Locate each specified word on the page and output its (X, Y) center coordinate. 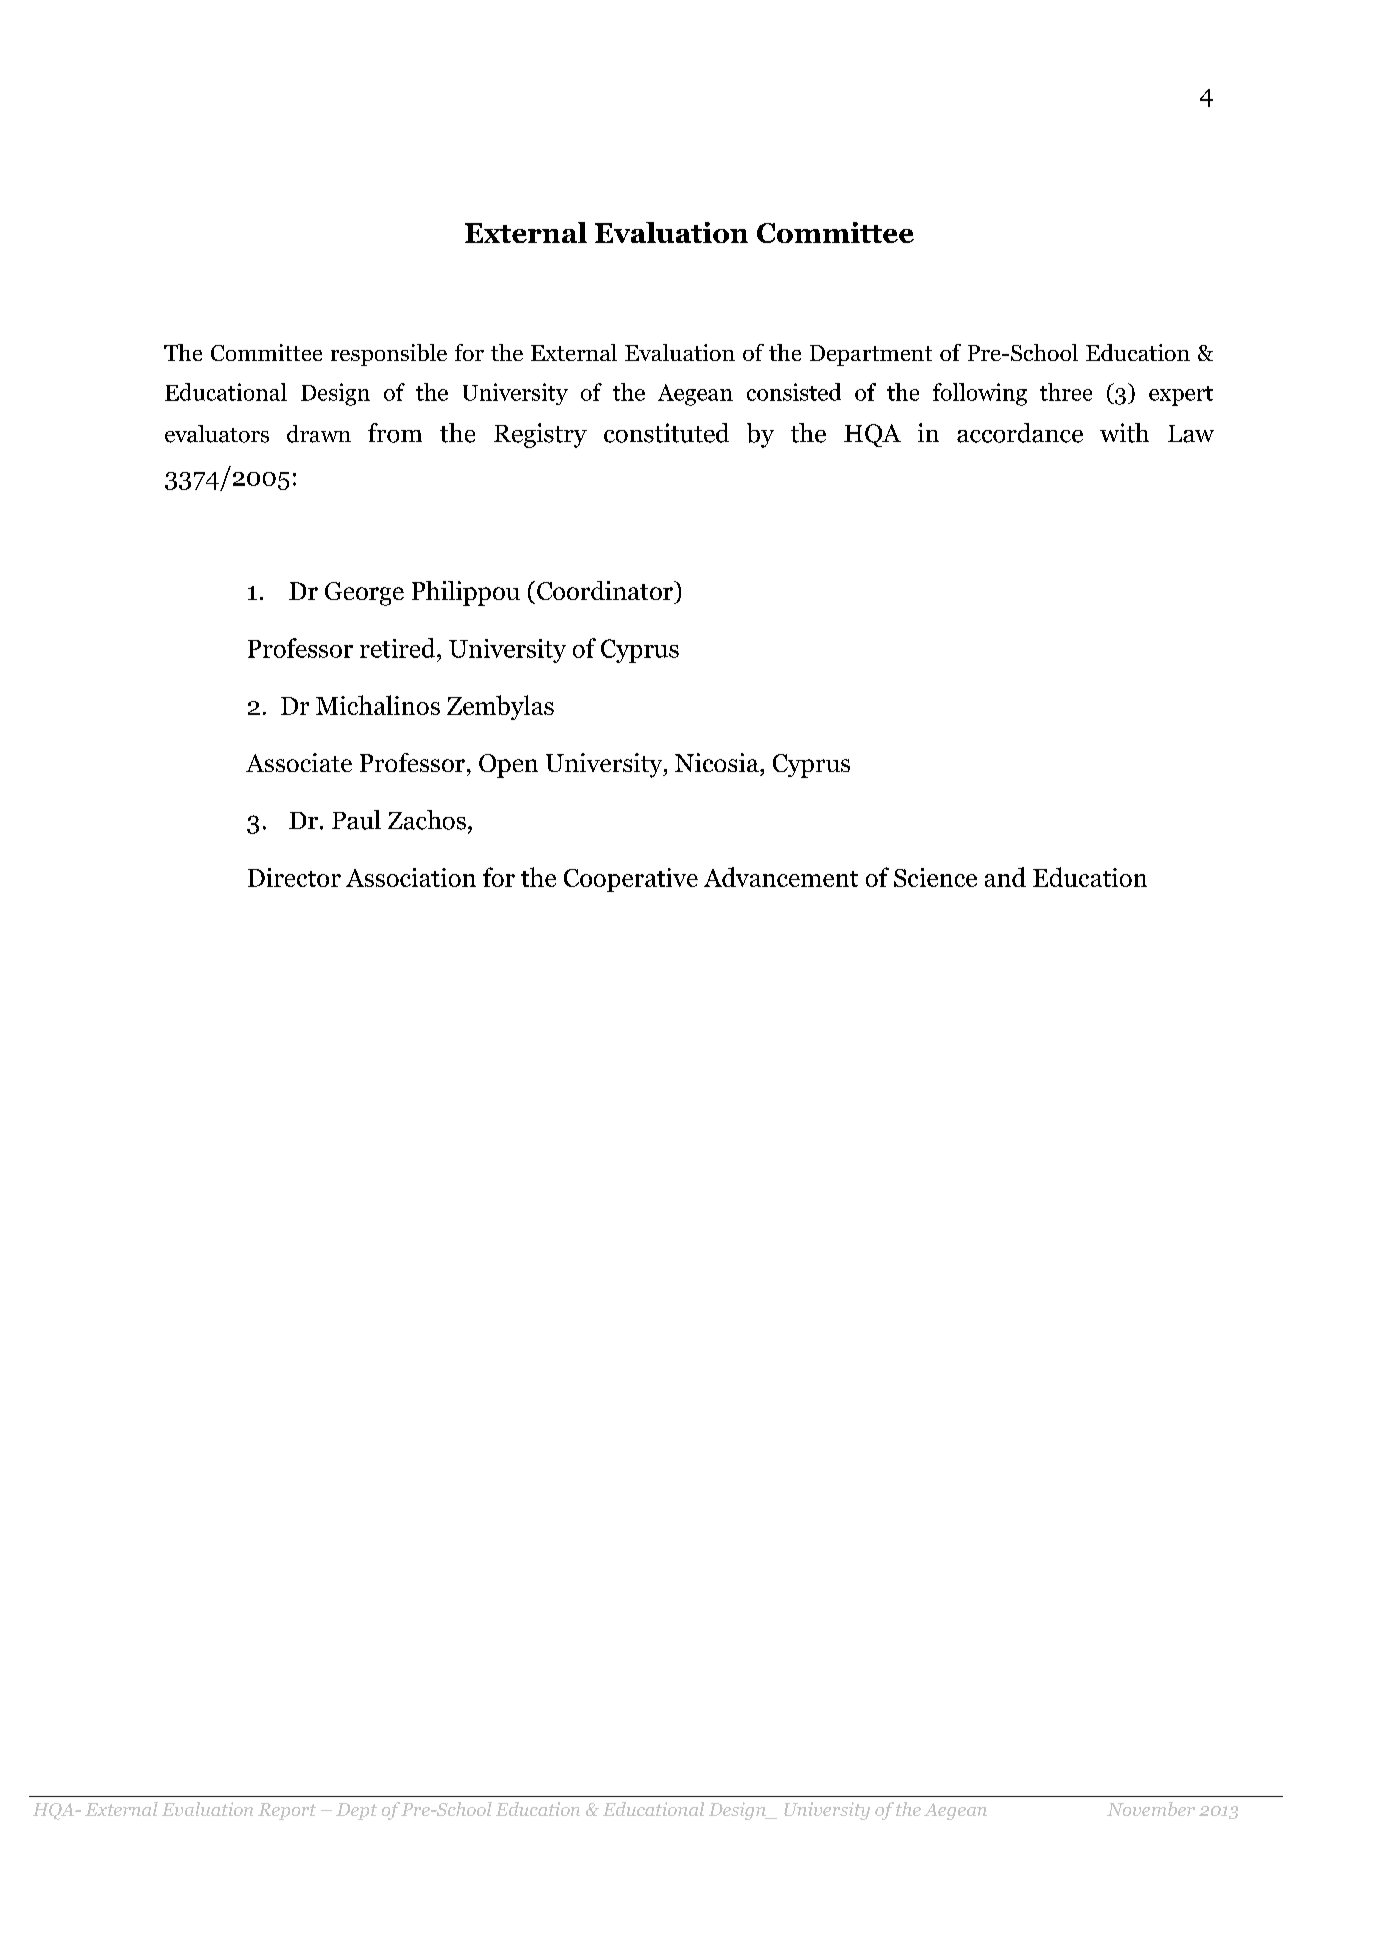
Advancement (781, 877)
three (1066, 392)
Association (411, 877)
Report (287, 1811)
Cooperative (631, 880)
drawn (319, 434)
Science (935, 877)
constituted (666, 433)
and (1005, 877)
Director (294, 877)
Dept (356, 1811)
